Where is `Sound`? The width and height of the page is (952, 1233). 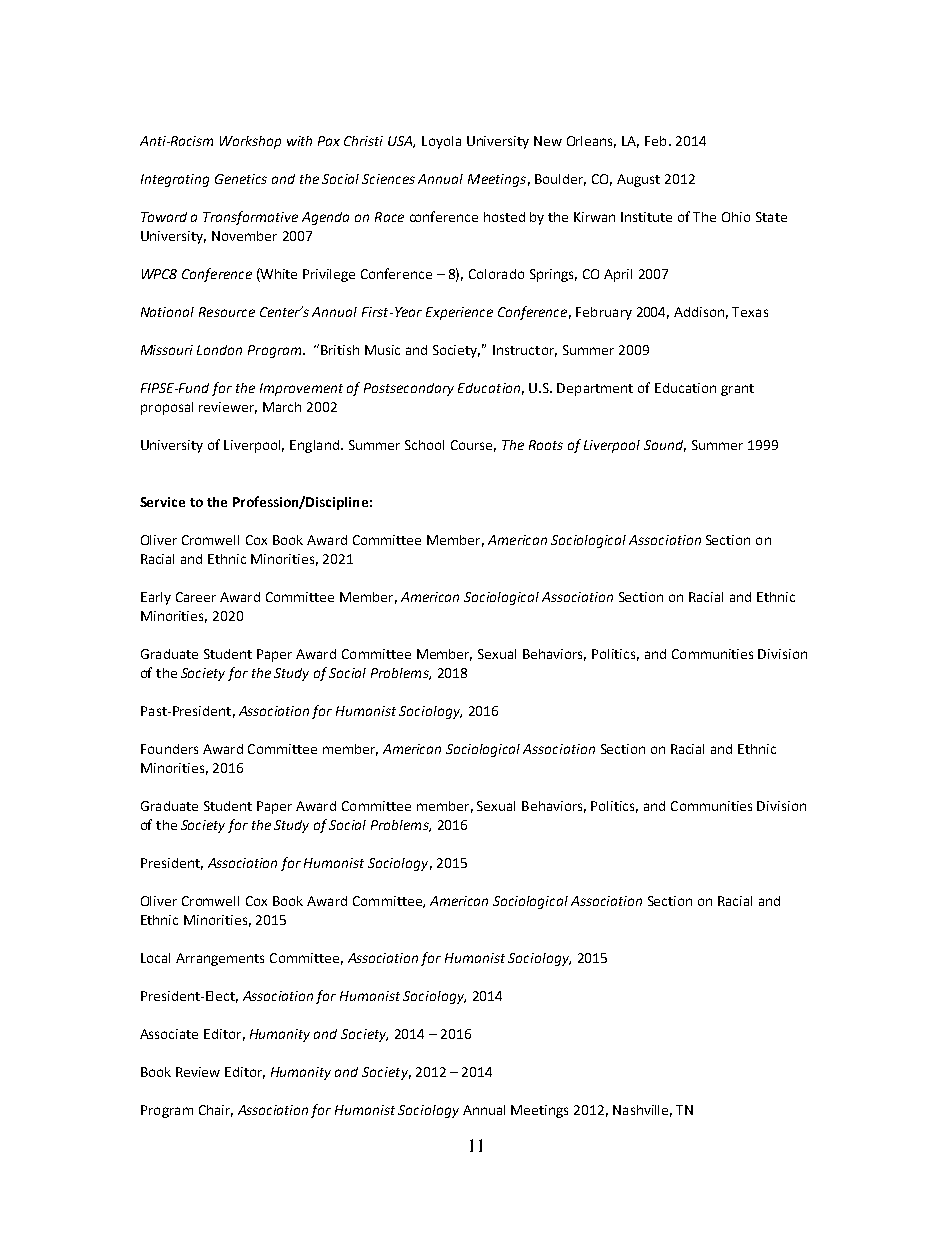 Sound is located at coordinates (665, 446).
